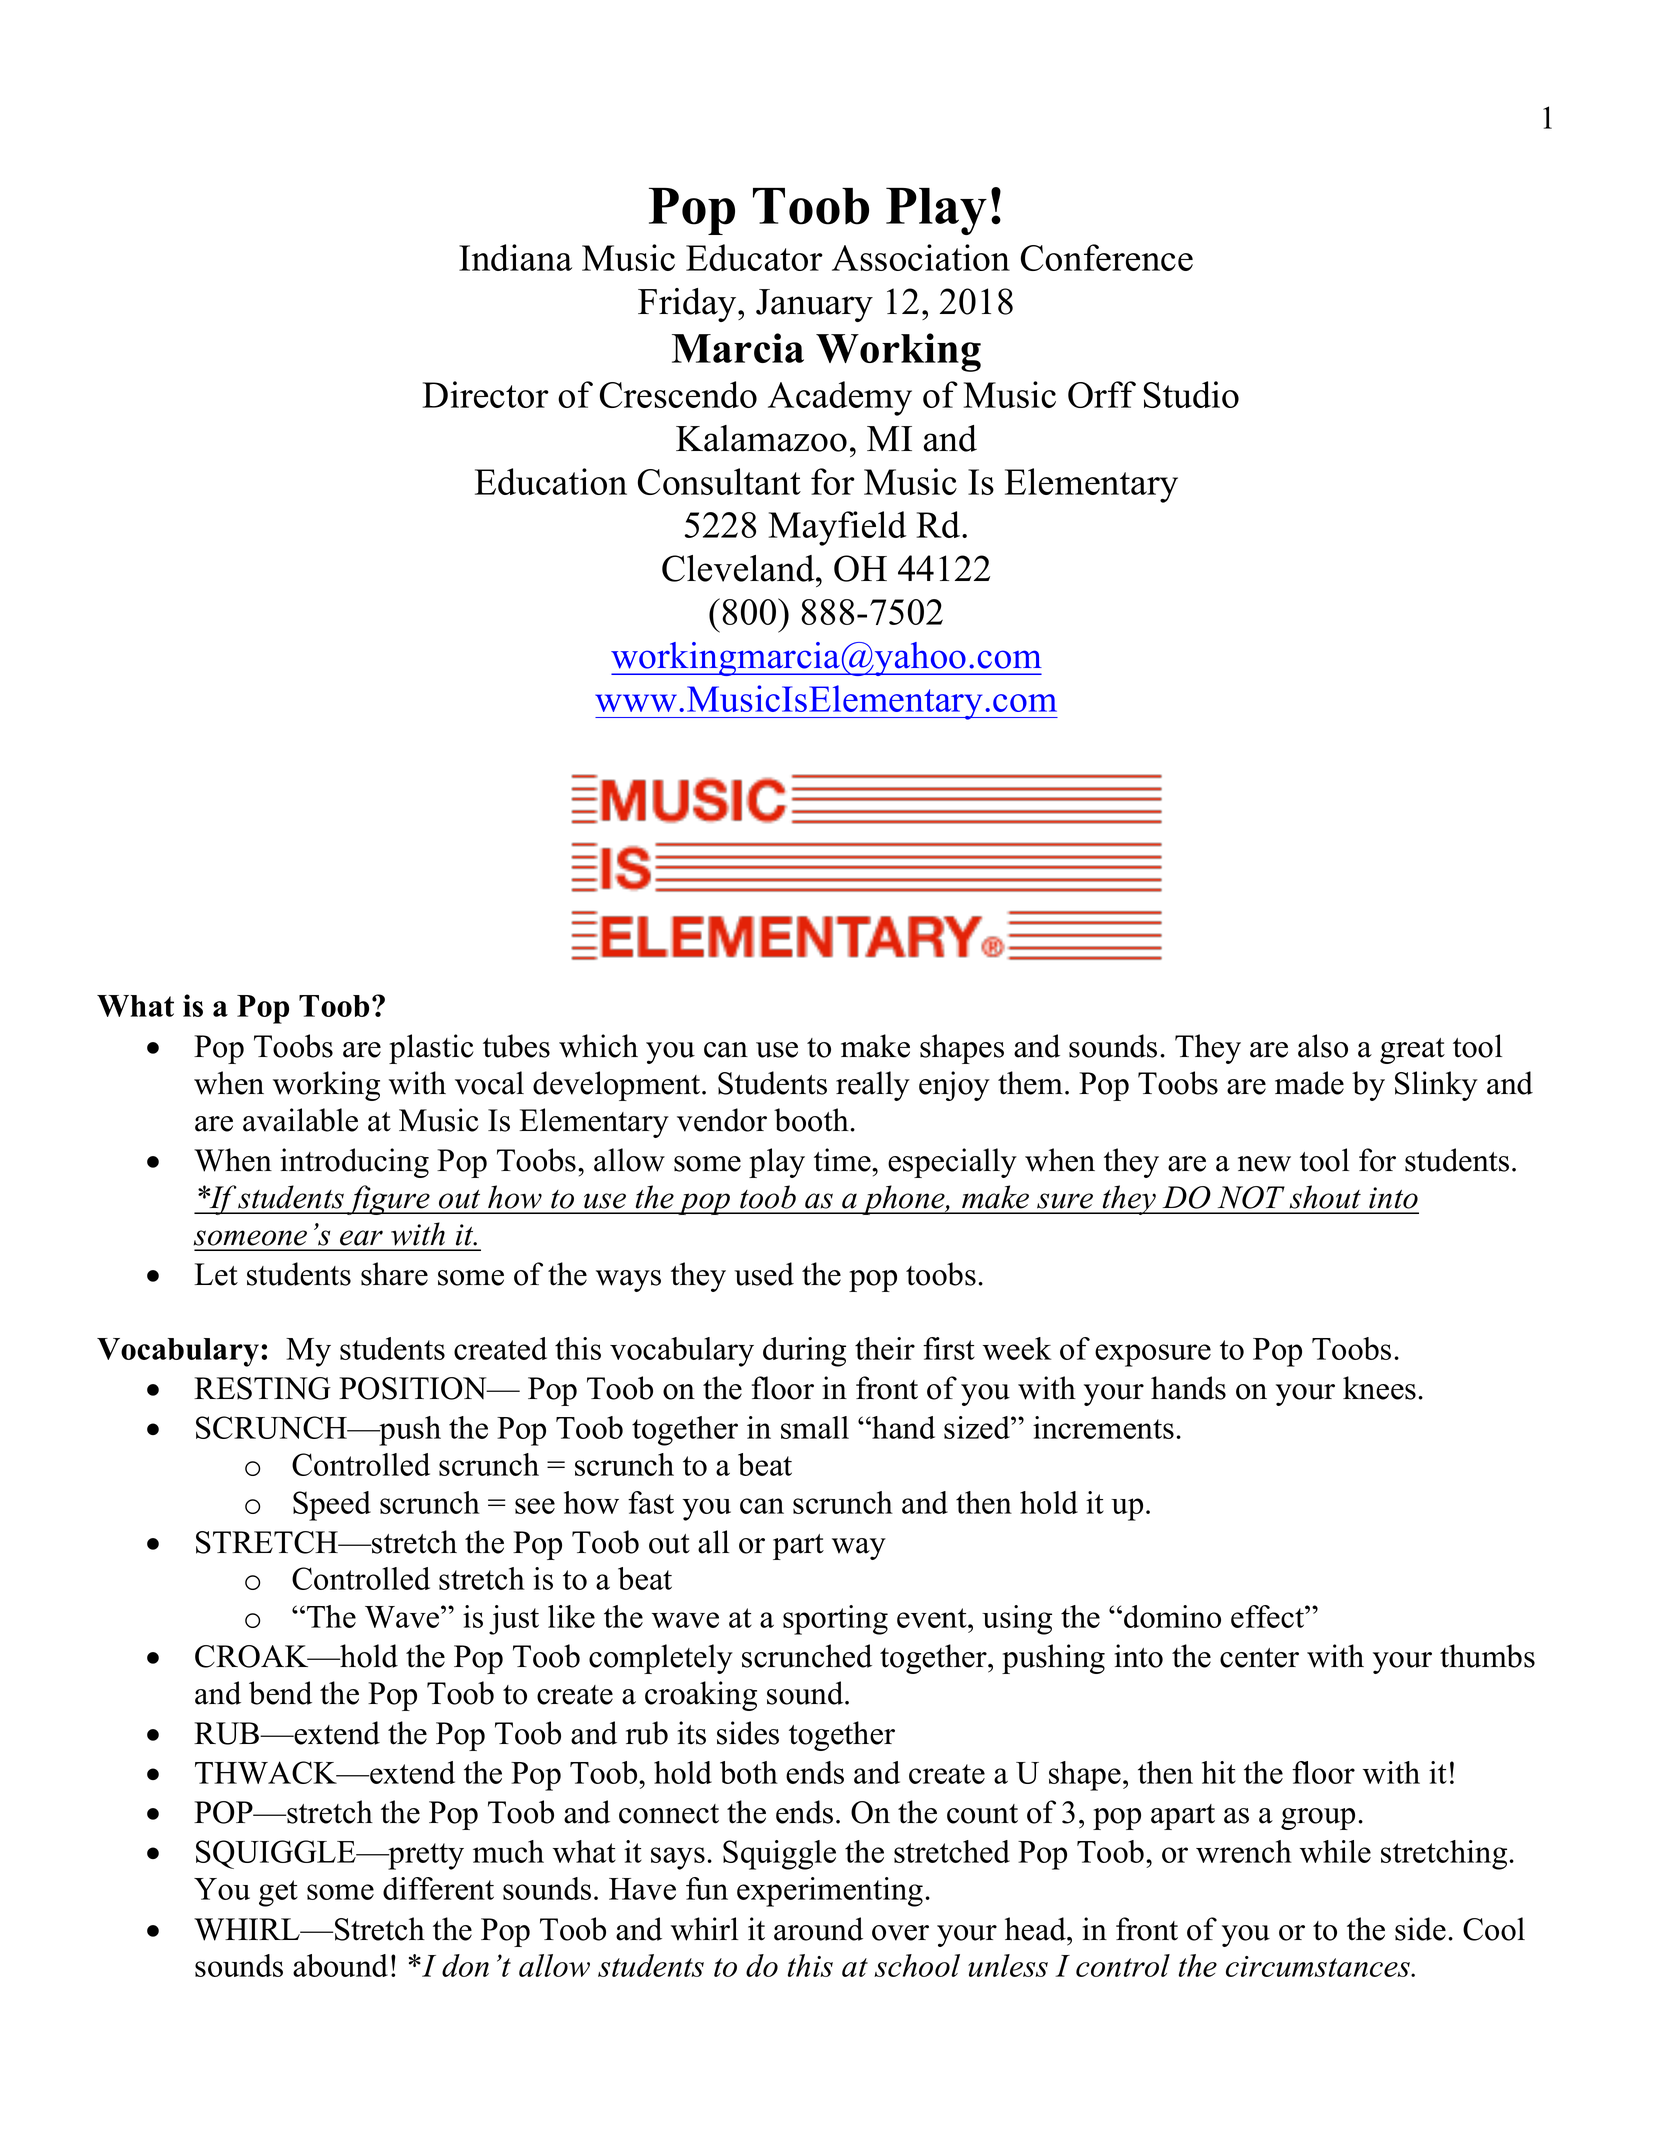 The width and height of the page is (1653, 2139). What do you see at coordinates (1379, 1388) in the page?
I see `knees` at bounding box center [1379, 1388].
